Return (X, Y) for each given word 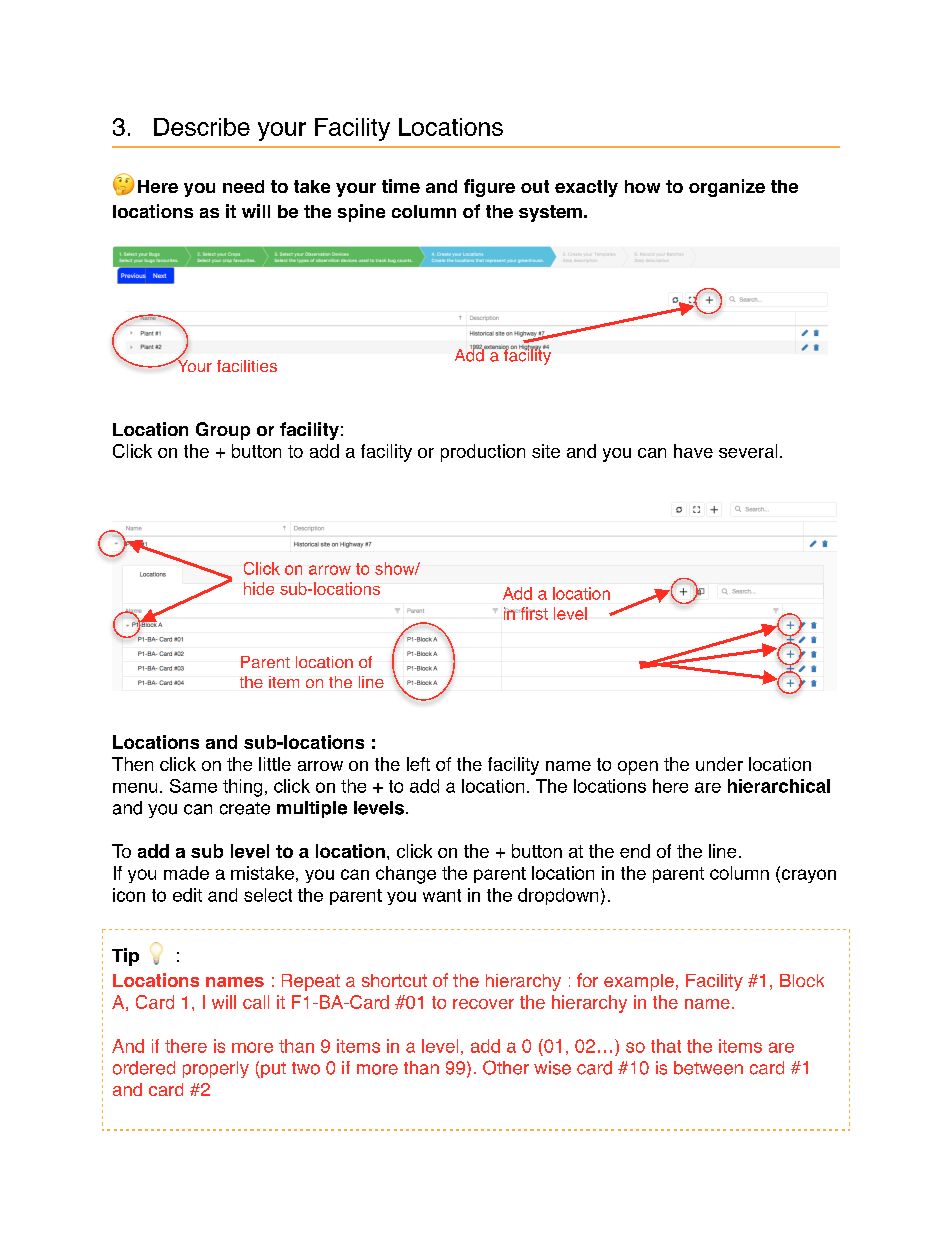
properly (216, 1069)
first (533, 613)
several (748, 451)
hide (259, 588)
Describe (202, 127)
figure (489, 188)
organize (727, 188)
